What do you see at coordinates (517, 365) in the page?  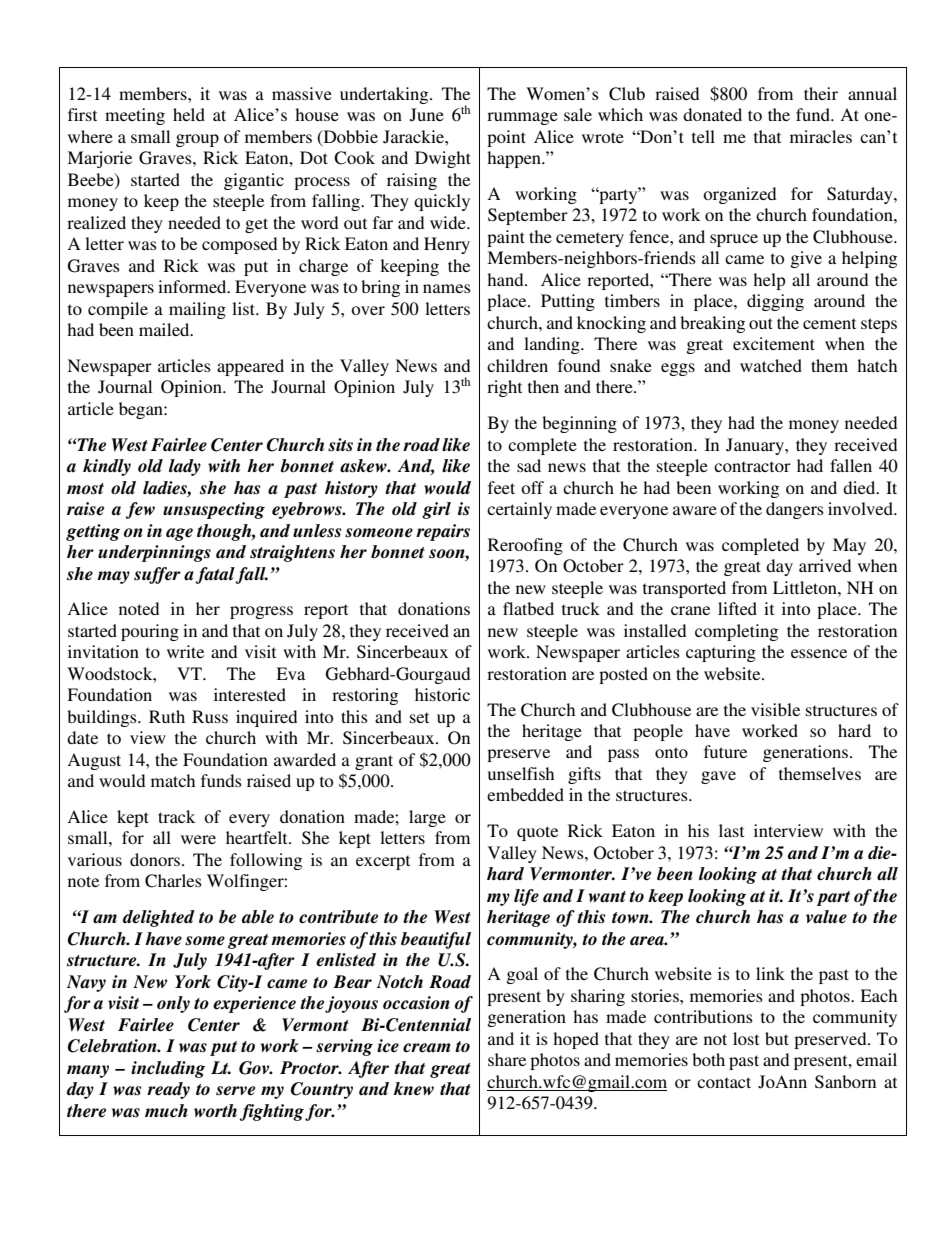 I see `children` at bounding box center [517, 365].
